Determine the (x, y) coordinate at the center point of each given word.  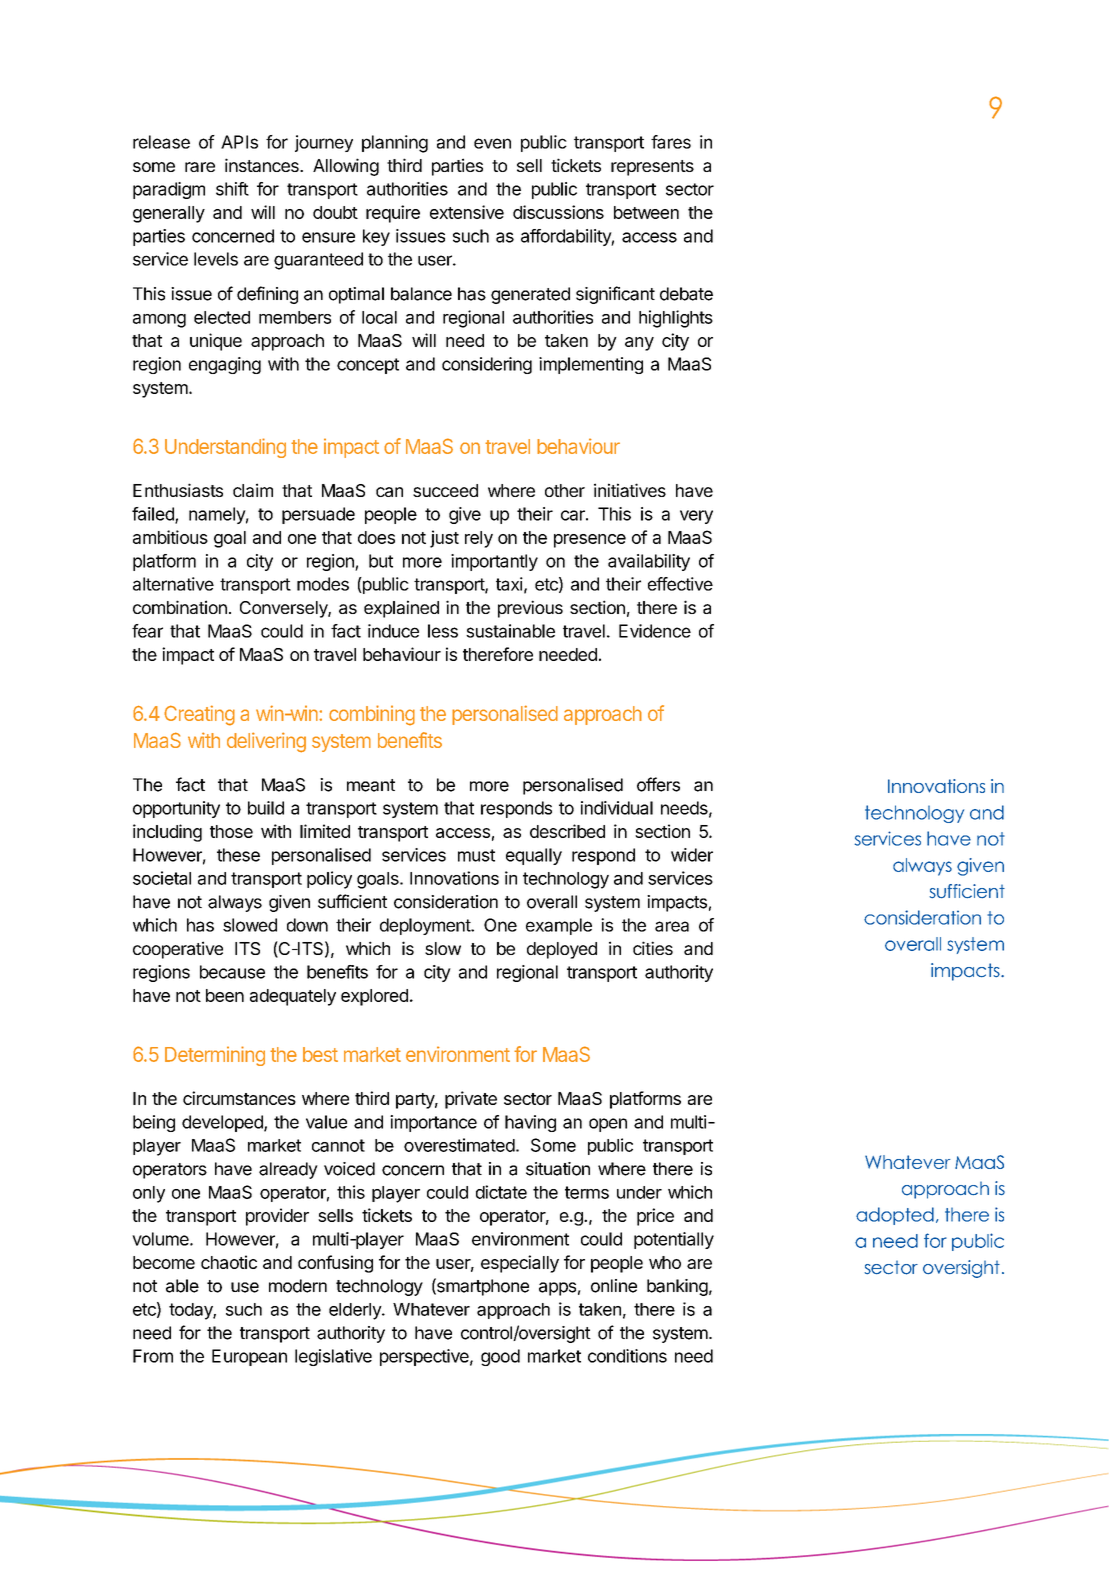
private (471, 1100)
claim (253, 490)
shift (232, 189)
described (567, 831)
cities (653, 948)
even (492, 143)
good (500, 1357)
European (249, 1357)
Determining (215, 1056)
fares (671, 142)
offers (658, 784)
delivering (266, 742)
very (696, 517)
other (565, 490)
